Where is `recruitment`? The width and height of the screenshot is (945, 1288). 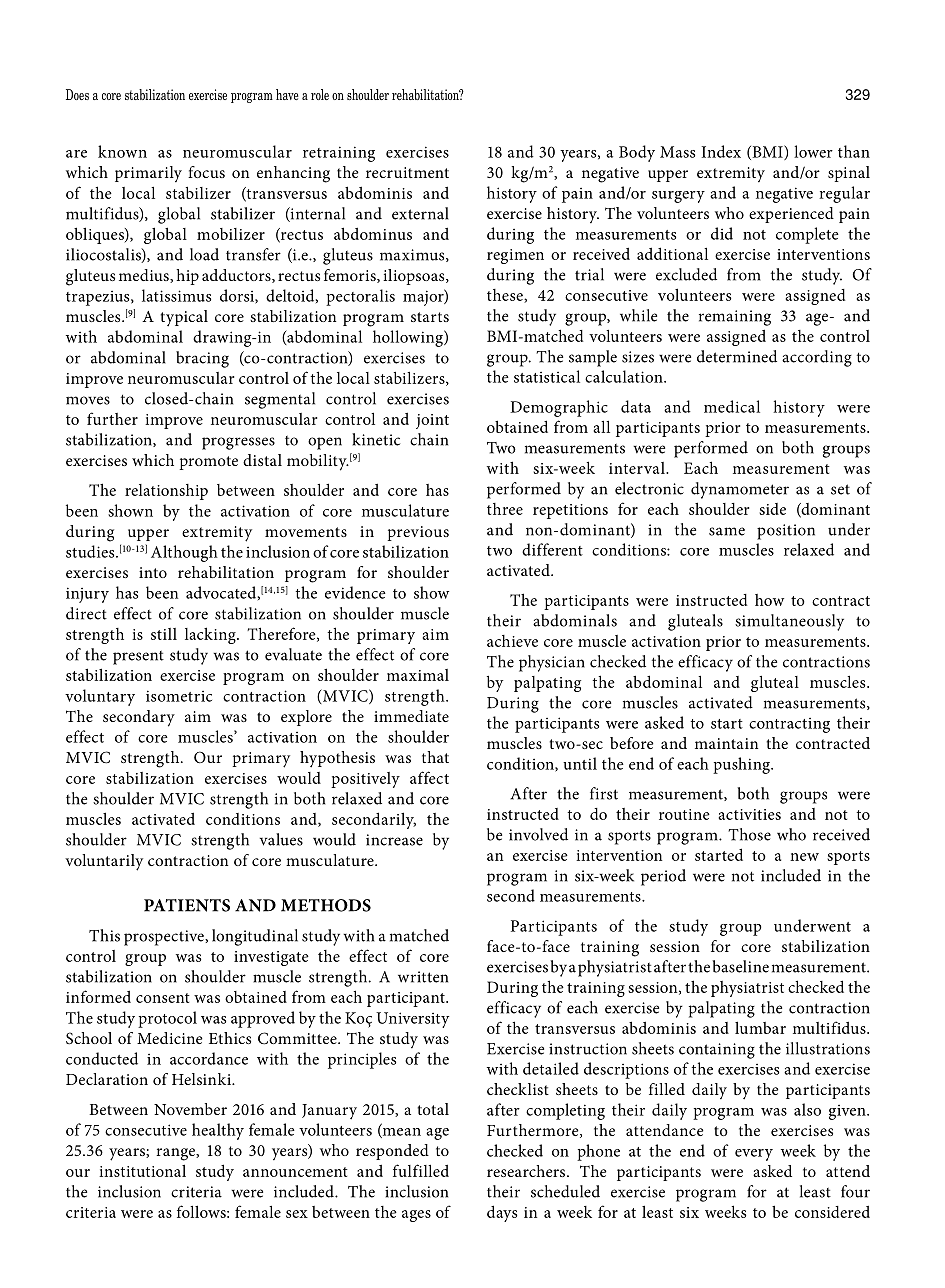
recruitment is located at coordinates (407, 172).
